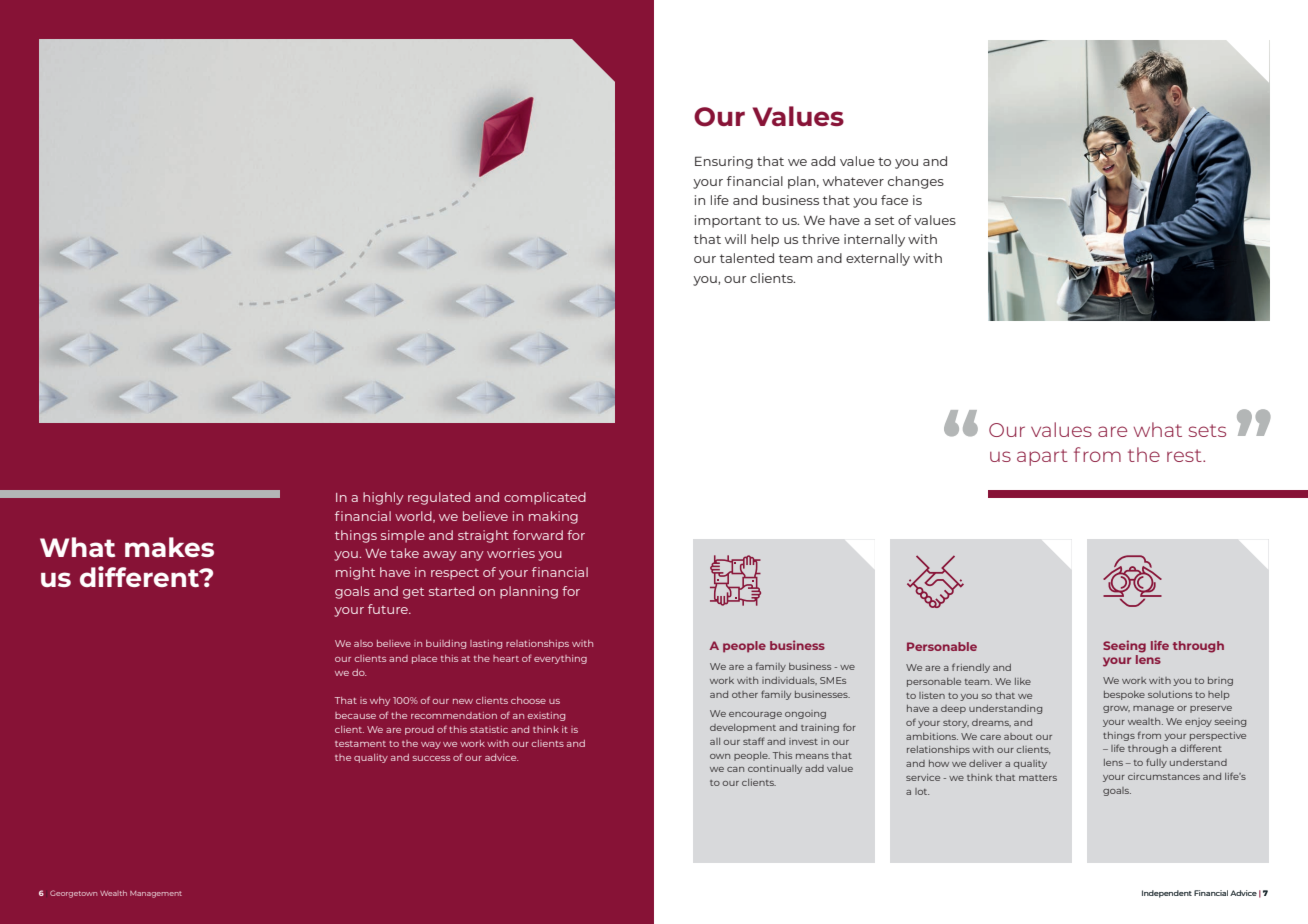 The width and height of the document is (1308, 924). What do you see at coordinates (1207, 430) in the document?
I see `sets` at bounding box center [1207, 430].
